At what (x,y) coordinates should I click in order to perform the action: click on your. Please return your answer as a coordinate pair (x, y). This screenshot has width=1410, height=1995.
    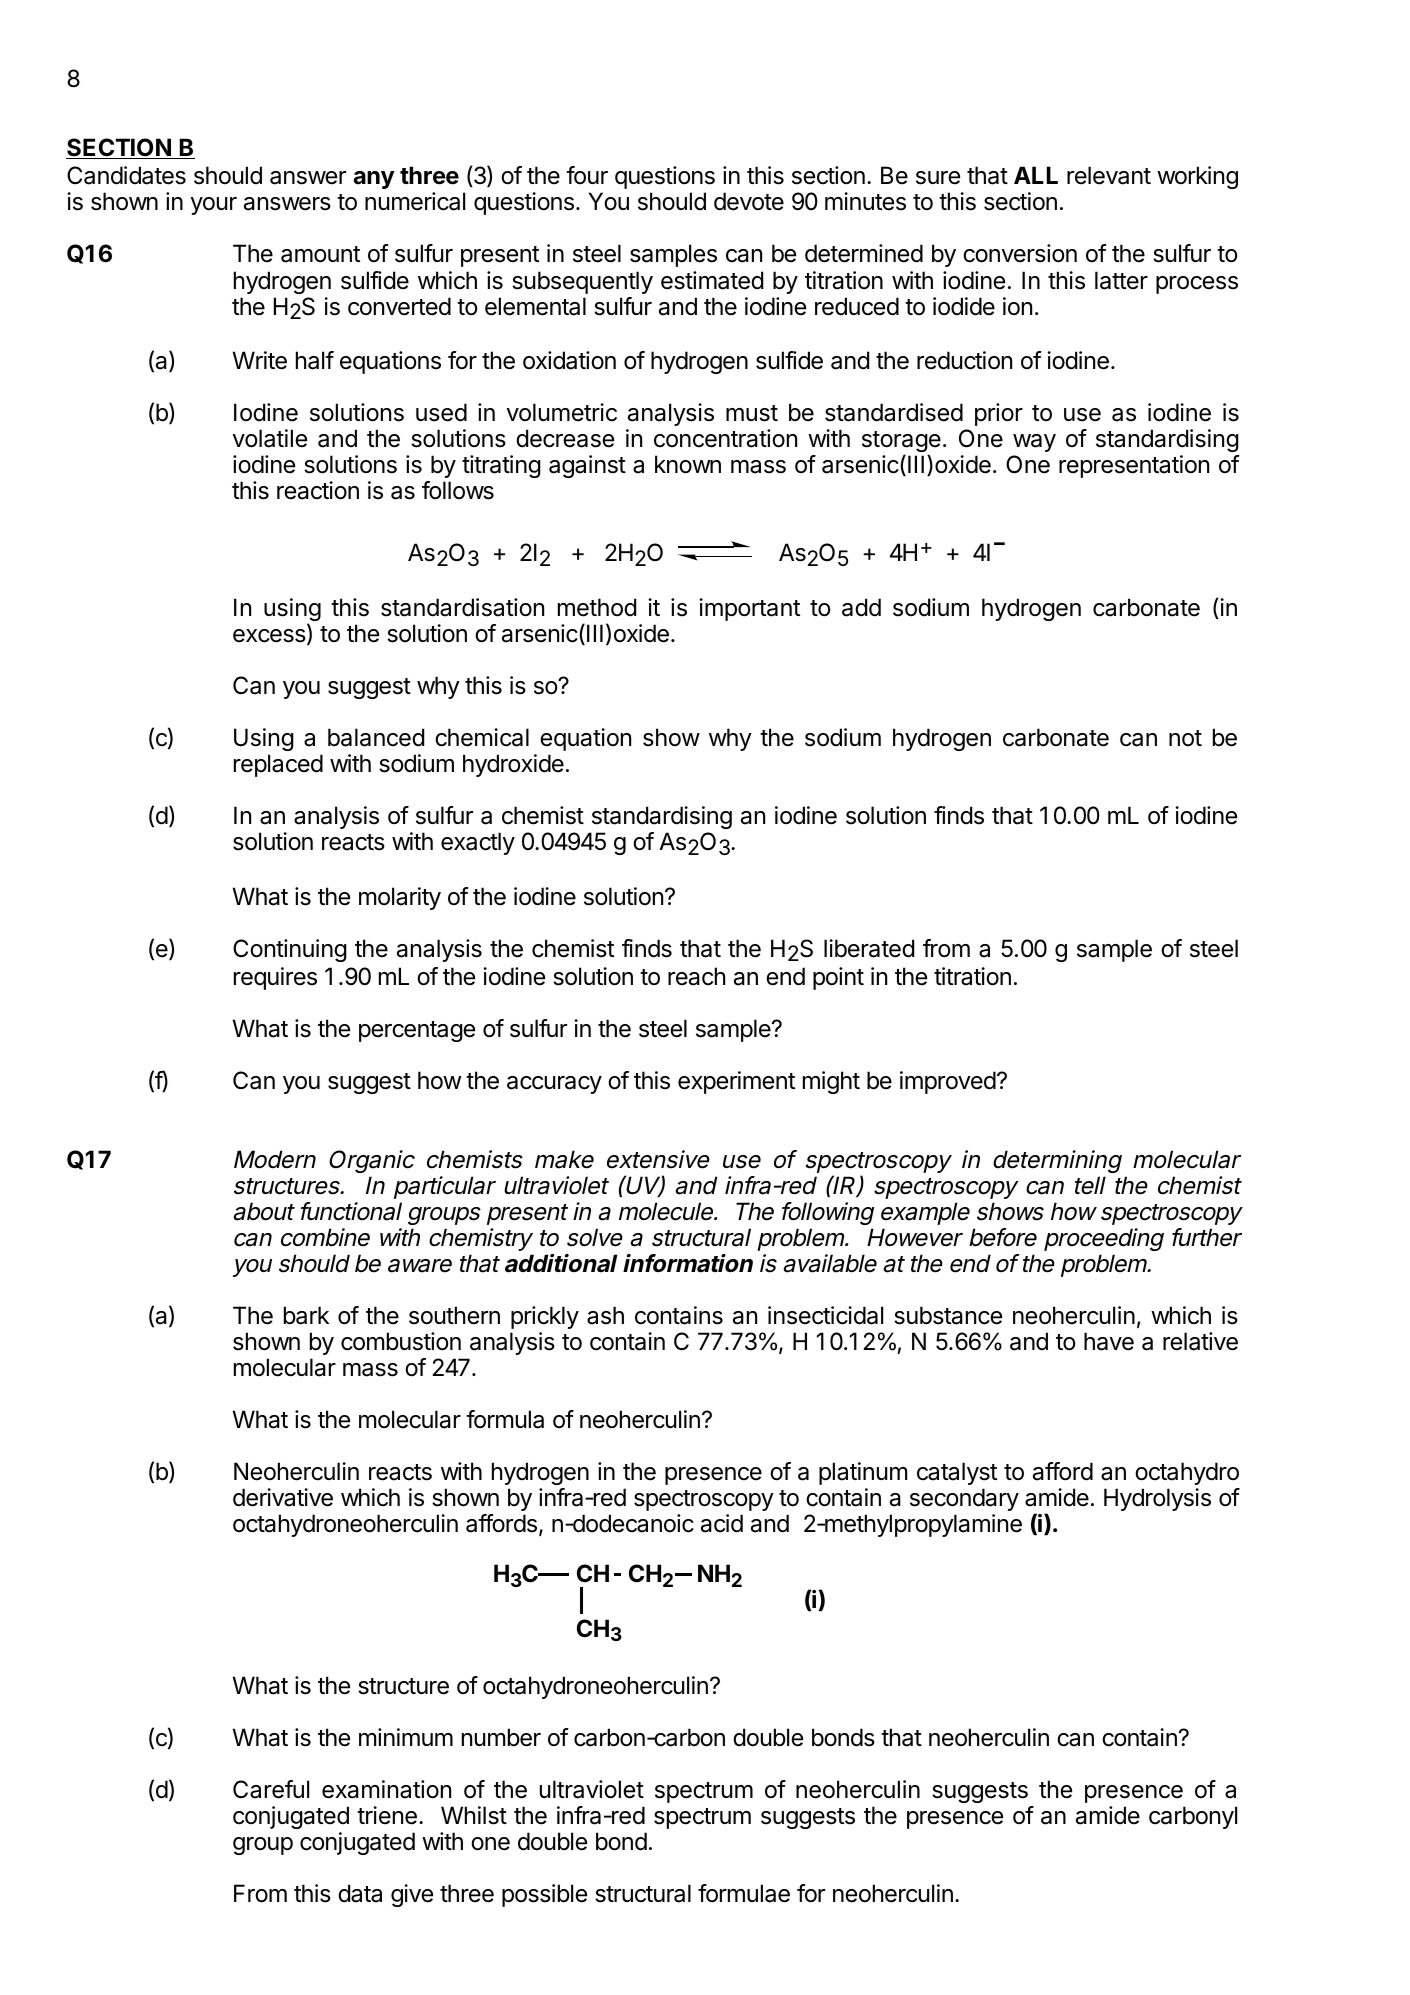
    Looking at the image, I should click on (214, 206).
